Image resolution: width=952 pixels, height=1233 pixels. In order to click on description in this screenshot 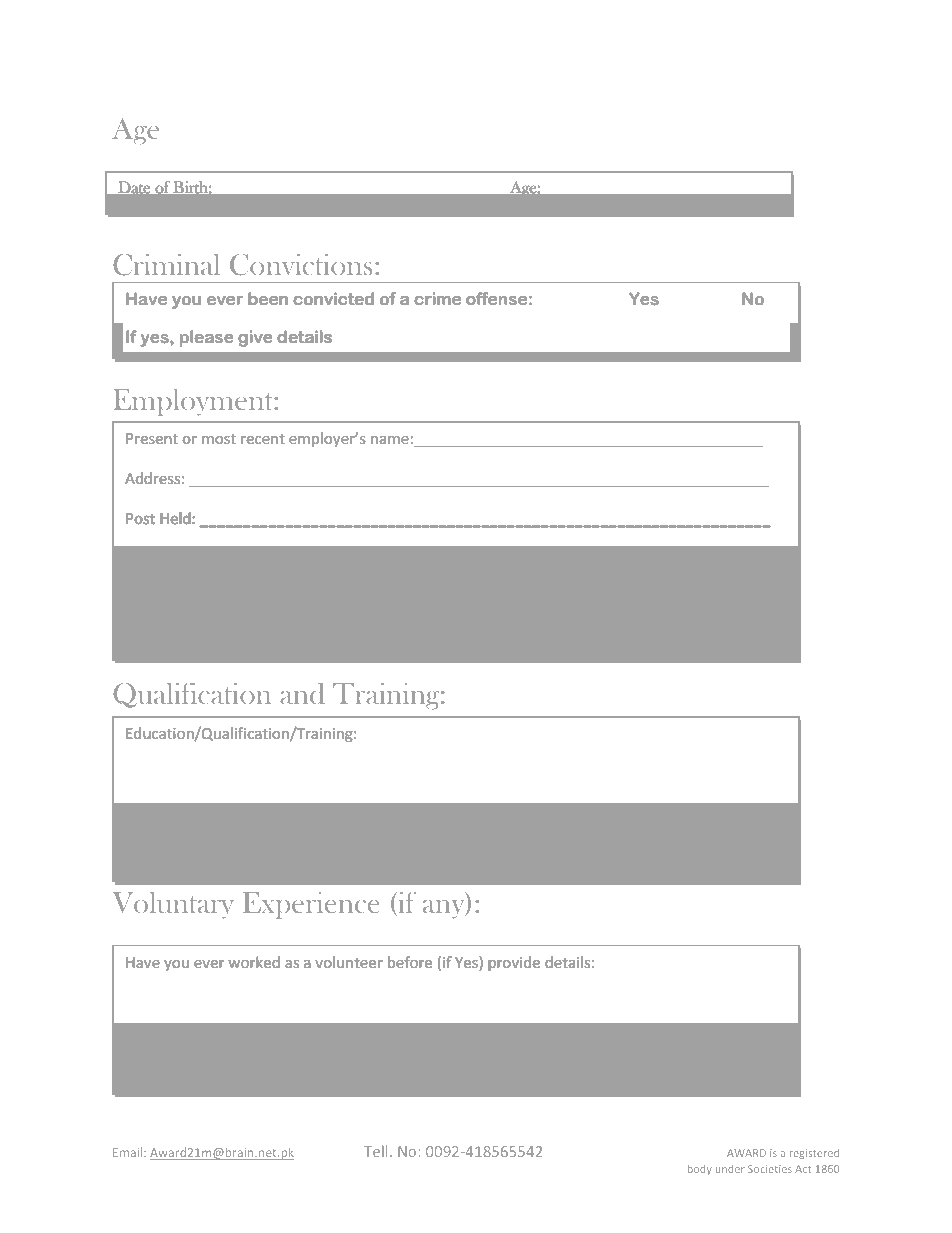, I will do `click(293, 598)`.
